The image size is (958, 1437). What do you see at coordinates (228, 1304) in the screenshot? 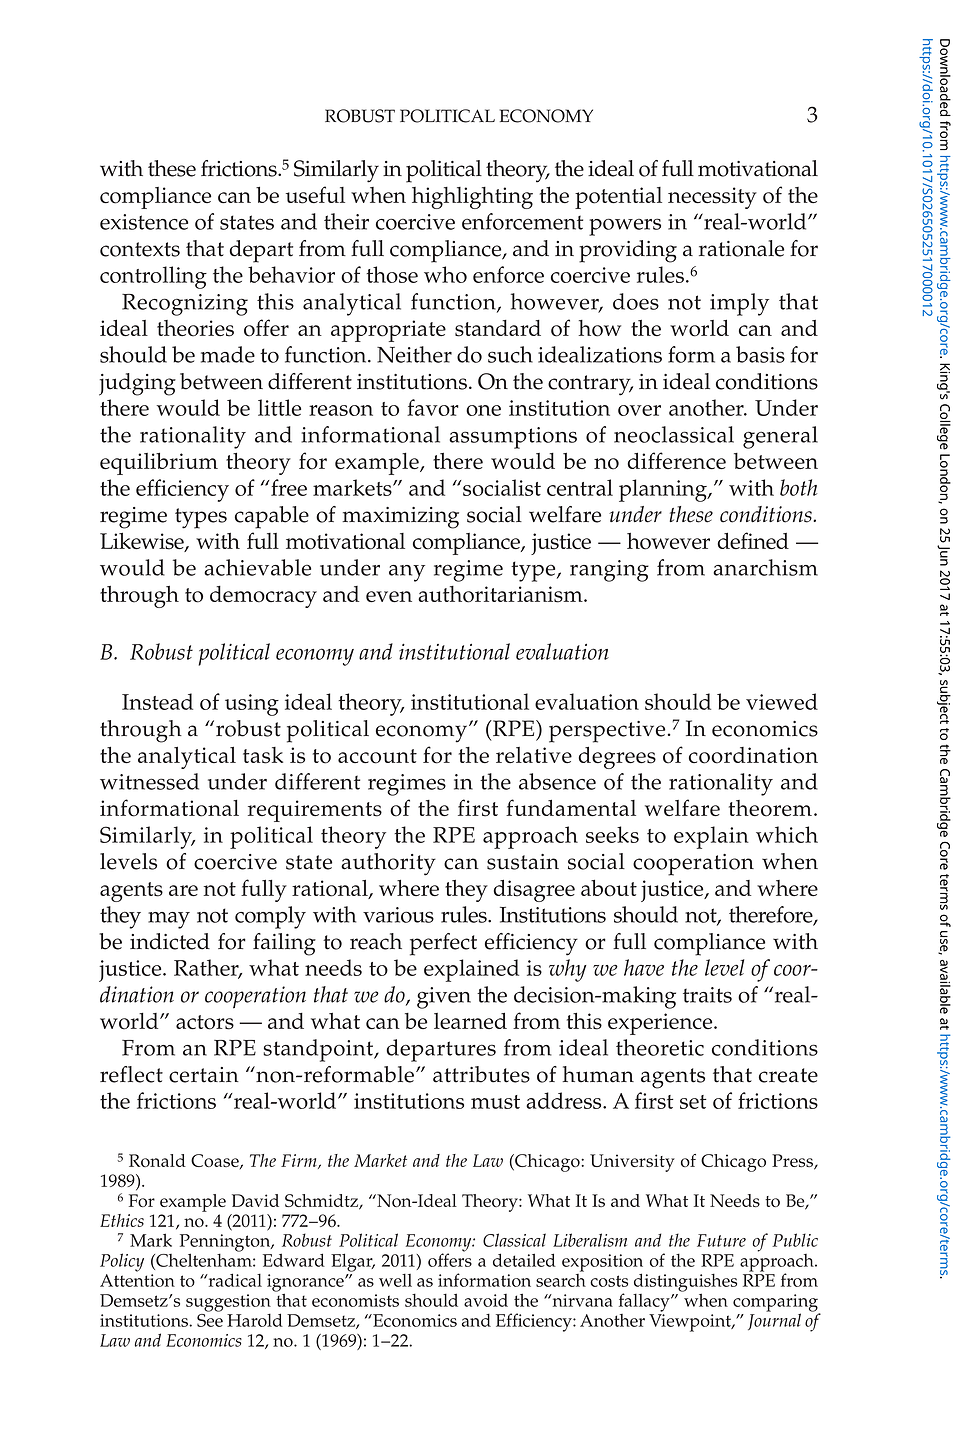
I see `suggestion` at bounding box center [228, 1304].
